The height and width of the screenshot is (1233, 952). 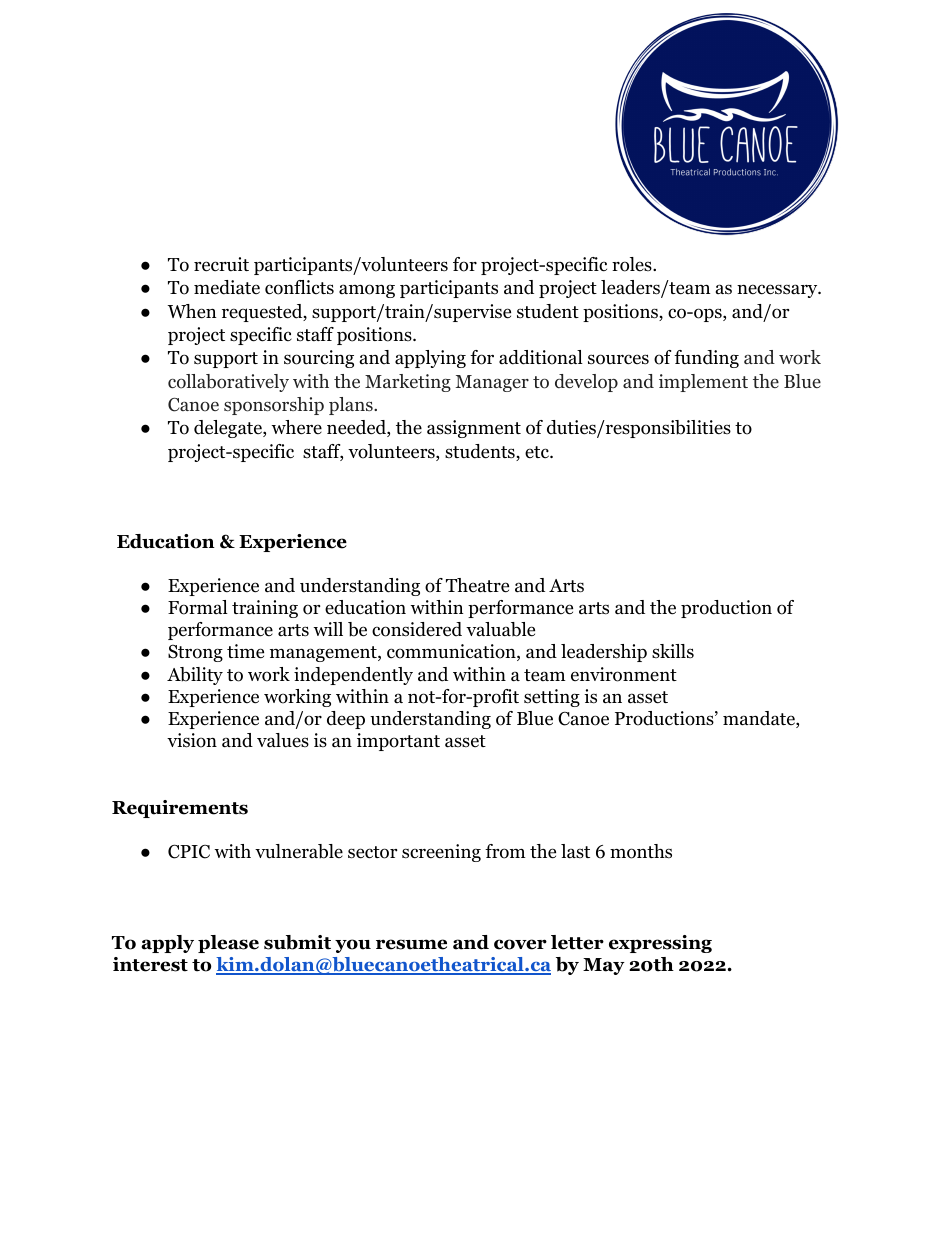 What do you see at coordinates (673, 651) in the screenshot?
I see `skills` at bounding box center [673, 651].
